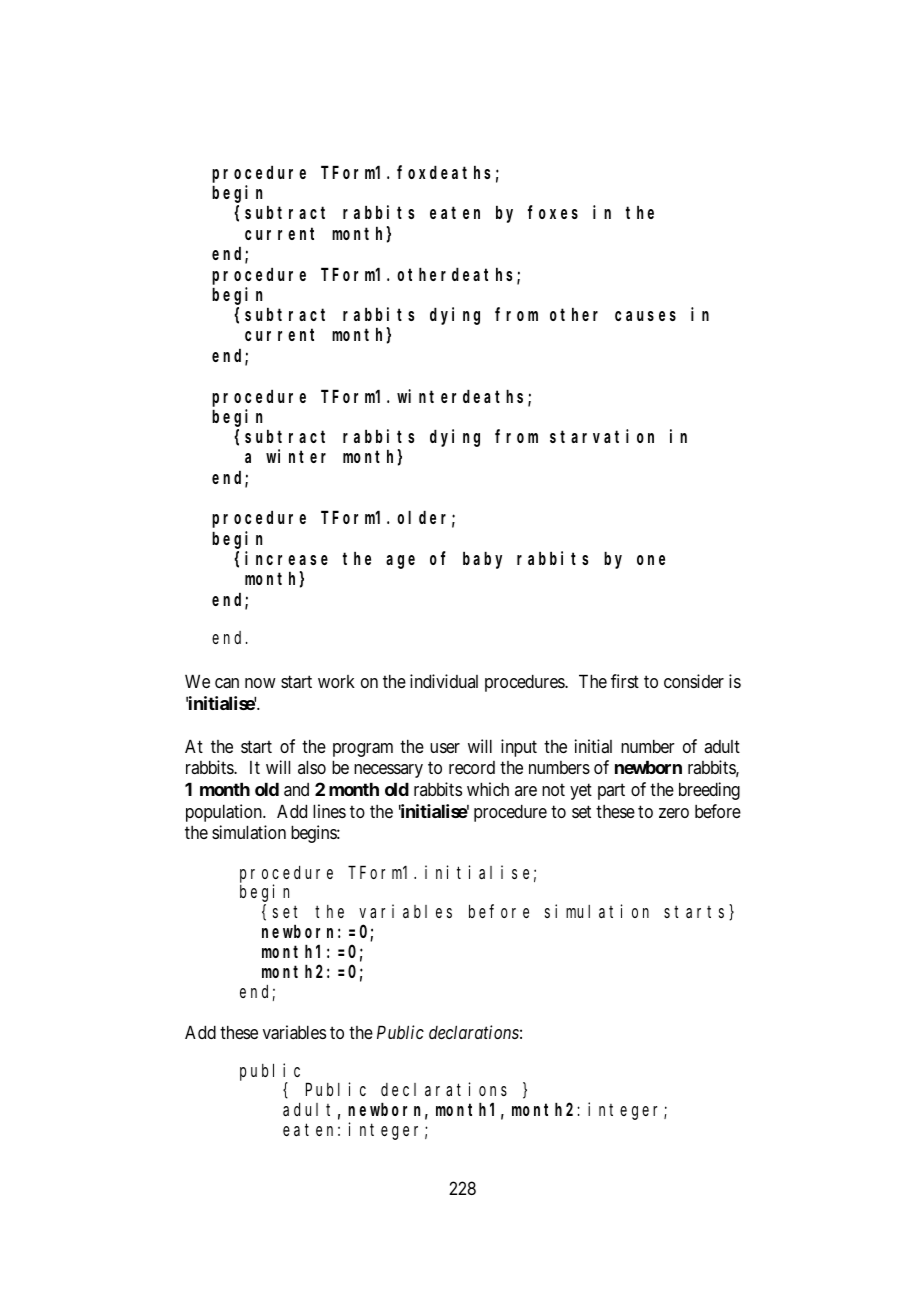  What do you see at coordinates (482, 560) in the page?
I see `baby` at bounding box center [482, 560].
